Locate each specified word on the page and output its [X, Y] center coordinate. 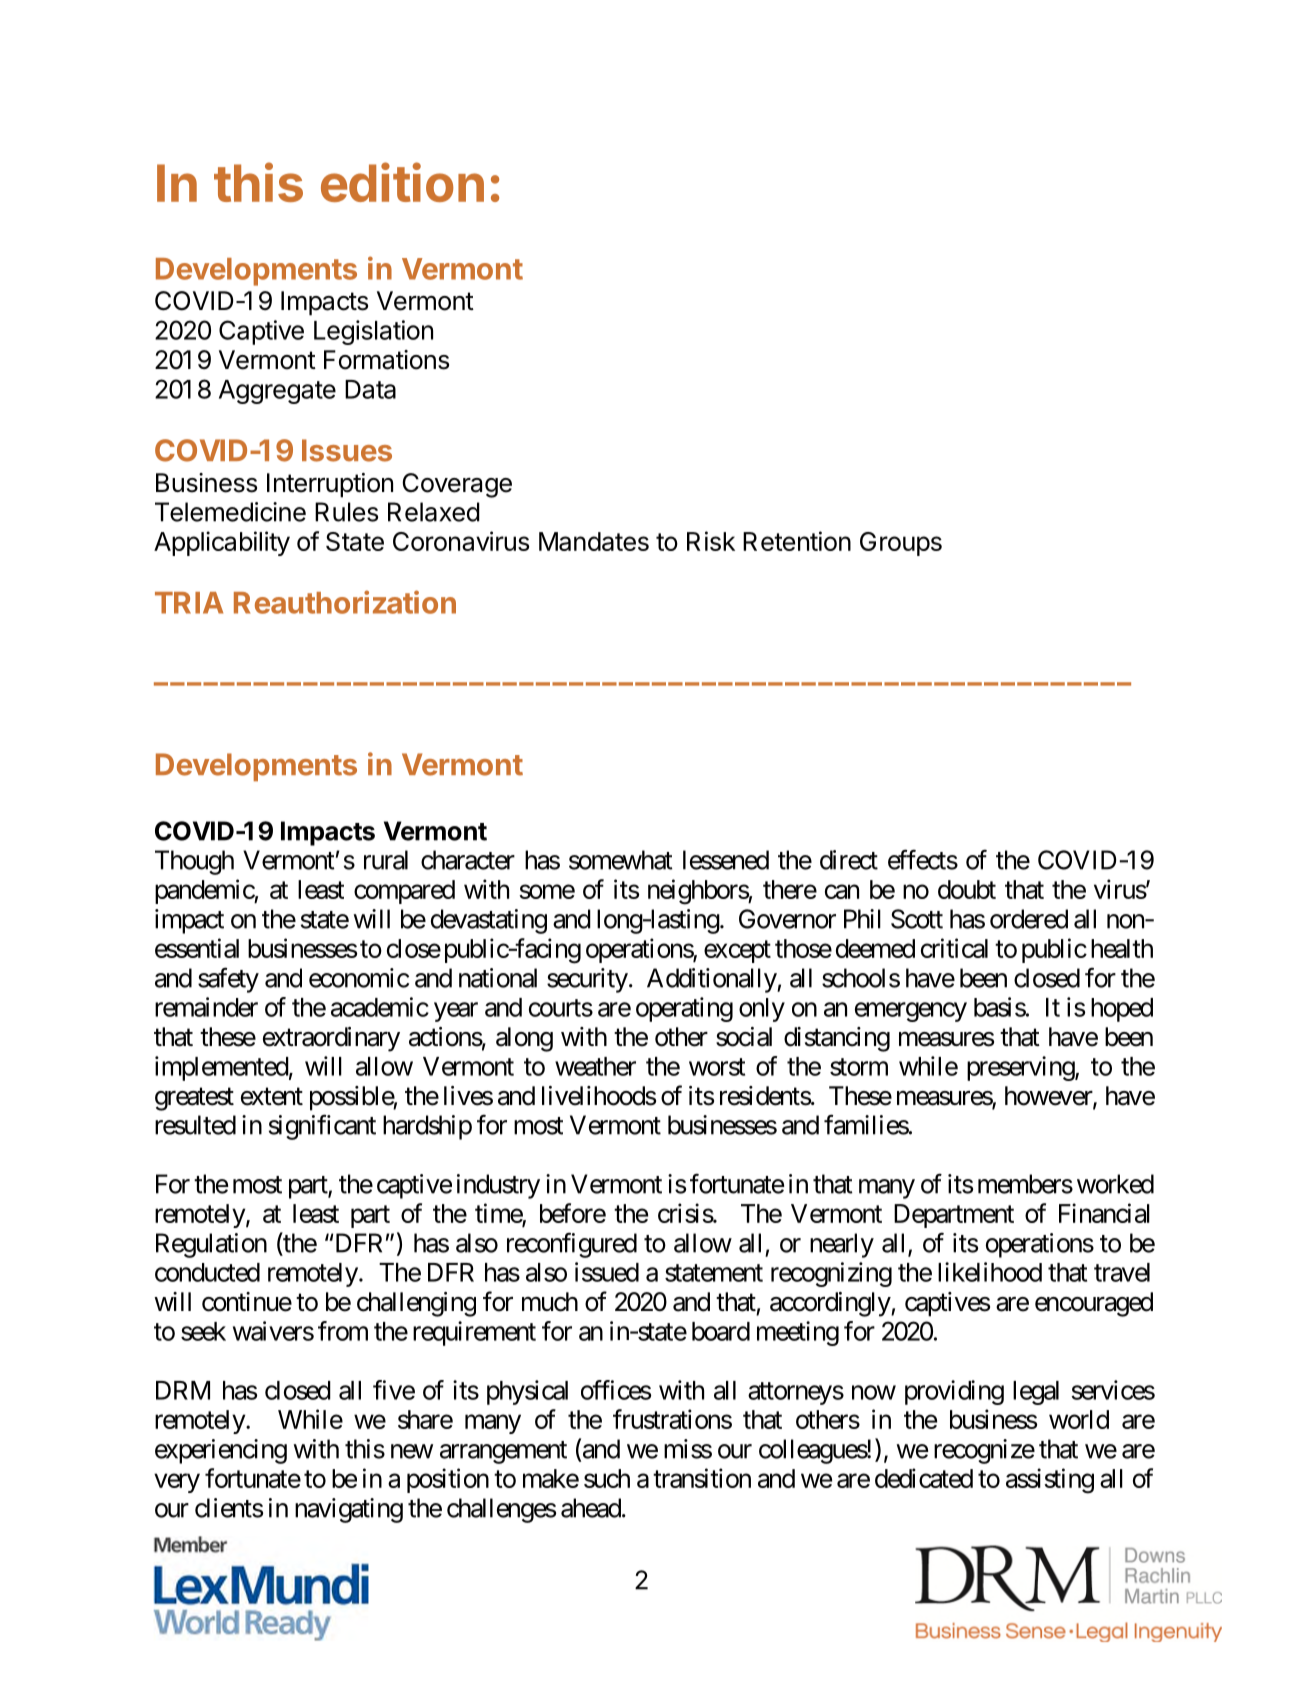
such [607, 1478]
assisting [1050, 1481]
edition [402, 182]
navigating [349, 1510]
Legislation [373, 332]
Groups [901, 544]
